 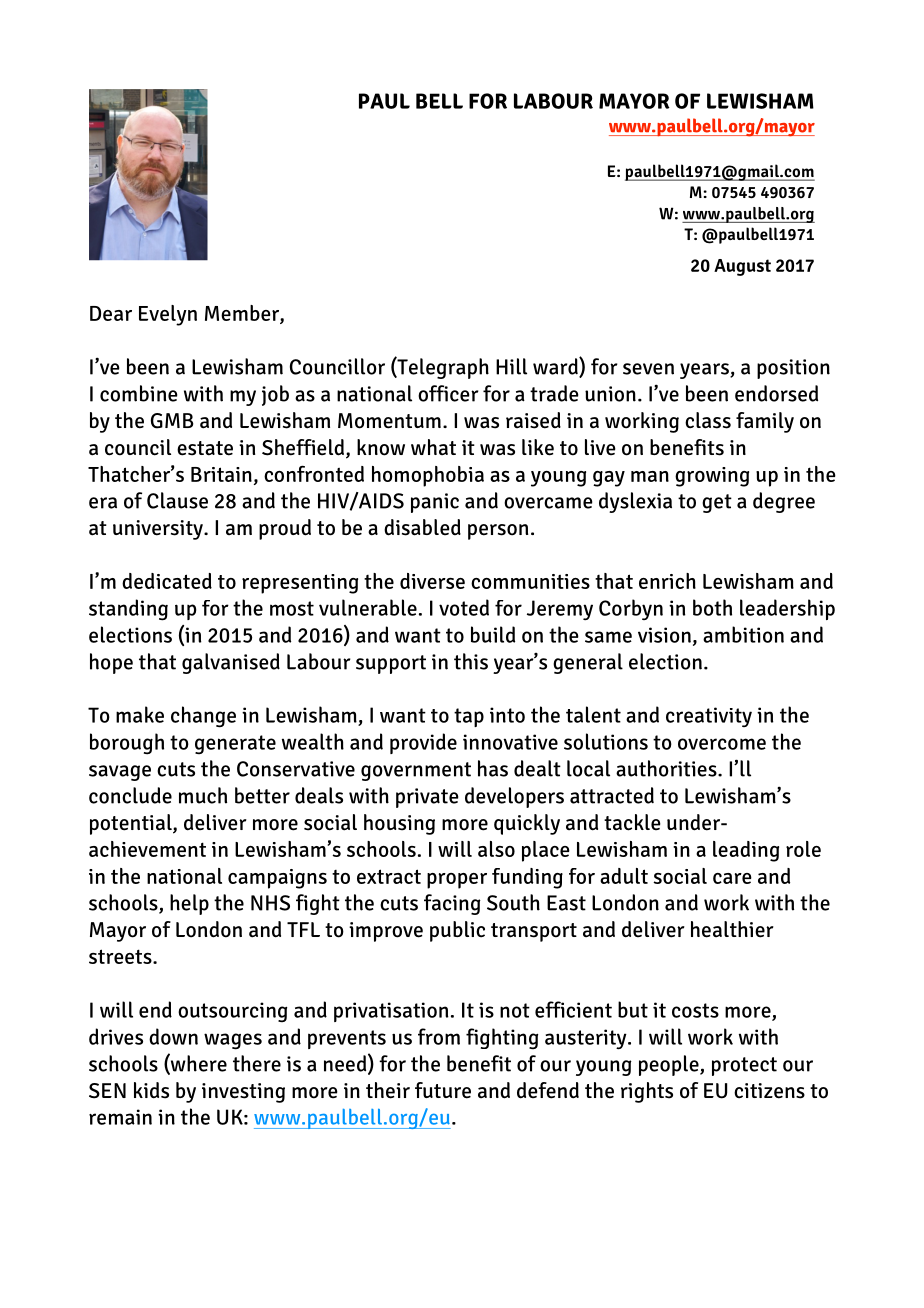 What do you see at coordinates (457, 881) in the screenshot?
I see `proper` at bounding box center [457, 881].
